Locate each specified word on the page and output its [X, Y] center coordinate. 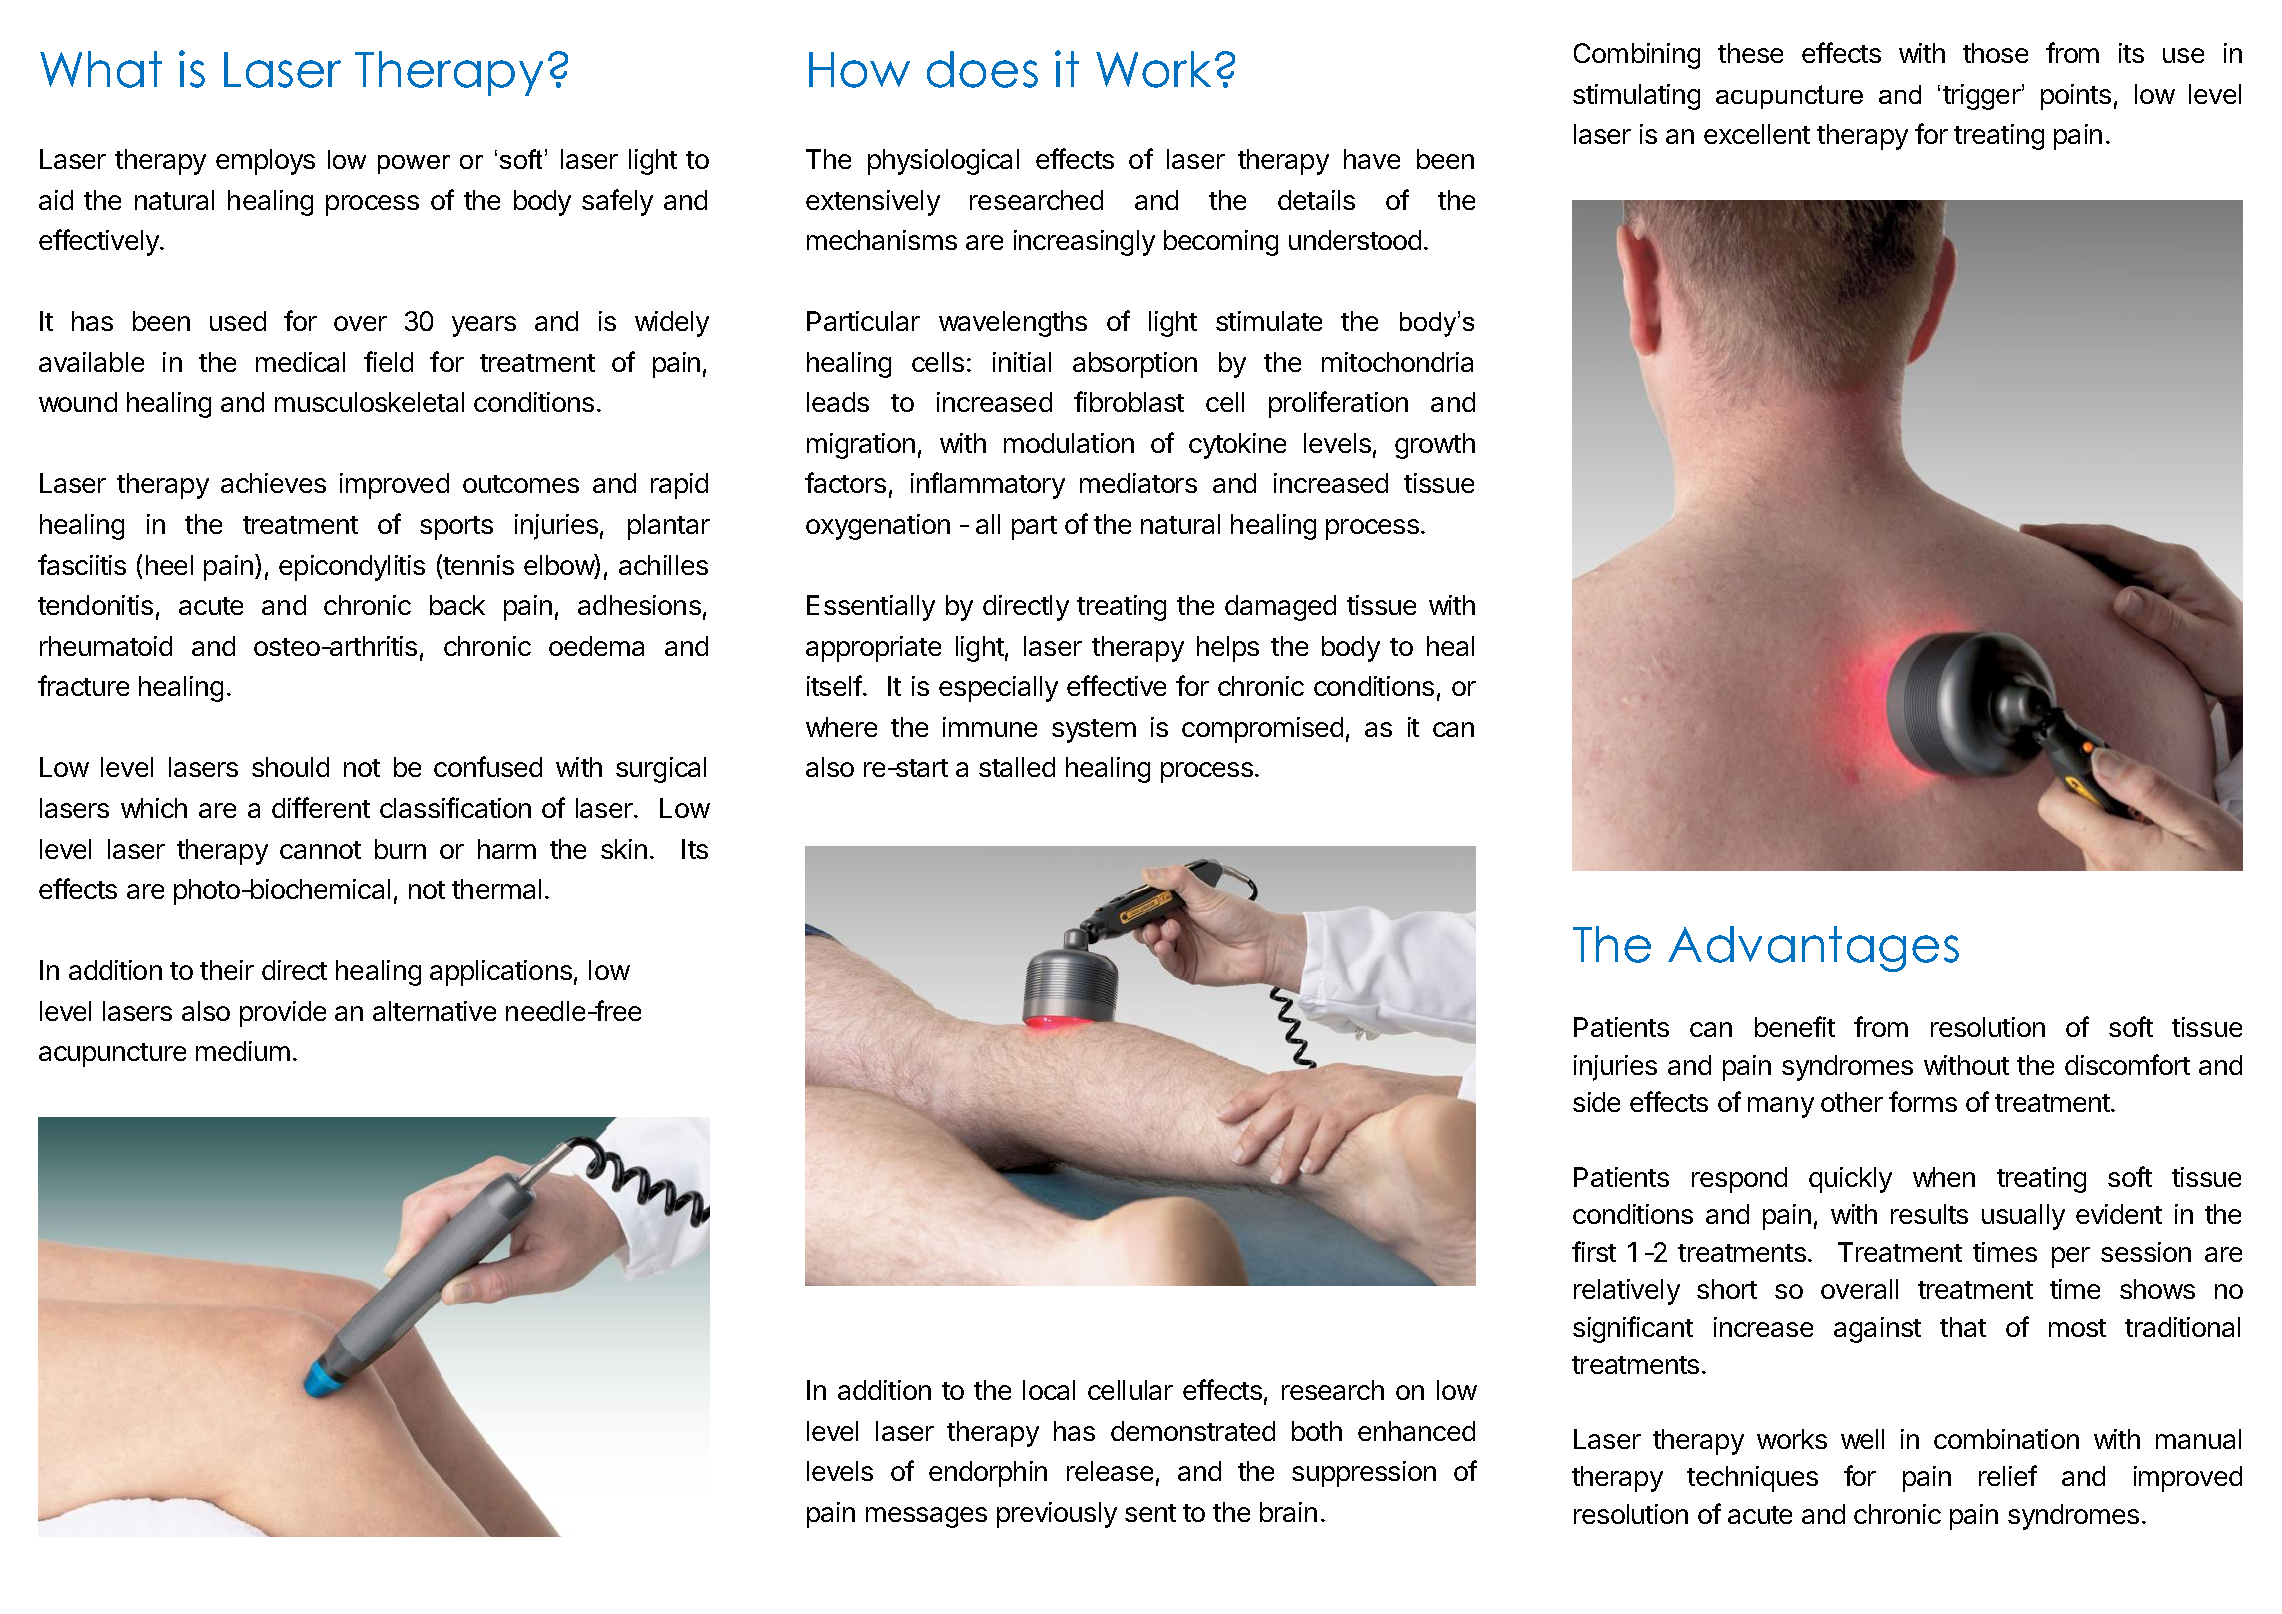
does [982, 69]
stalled [1017, 767]
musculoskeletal [369, 402]
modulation [1069, 443]
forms [1923, 1101]
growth [1435, 446]
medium [243, 1051]
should [290, 767]
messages [926, 1517]
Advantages [1813, 949]
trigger [1982, 97]
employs [265, 162]
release [1110, 1471]
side [1596, 1102]
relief [2008, 1475]
